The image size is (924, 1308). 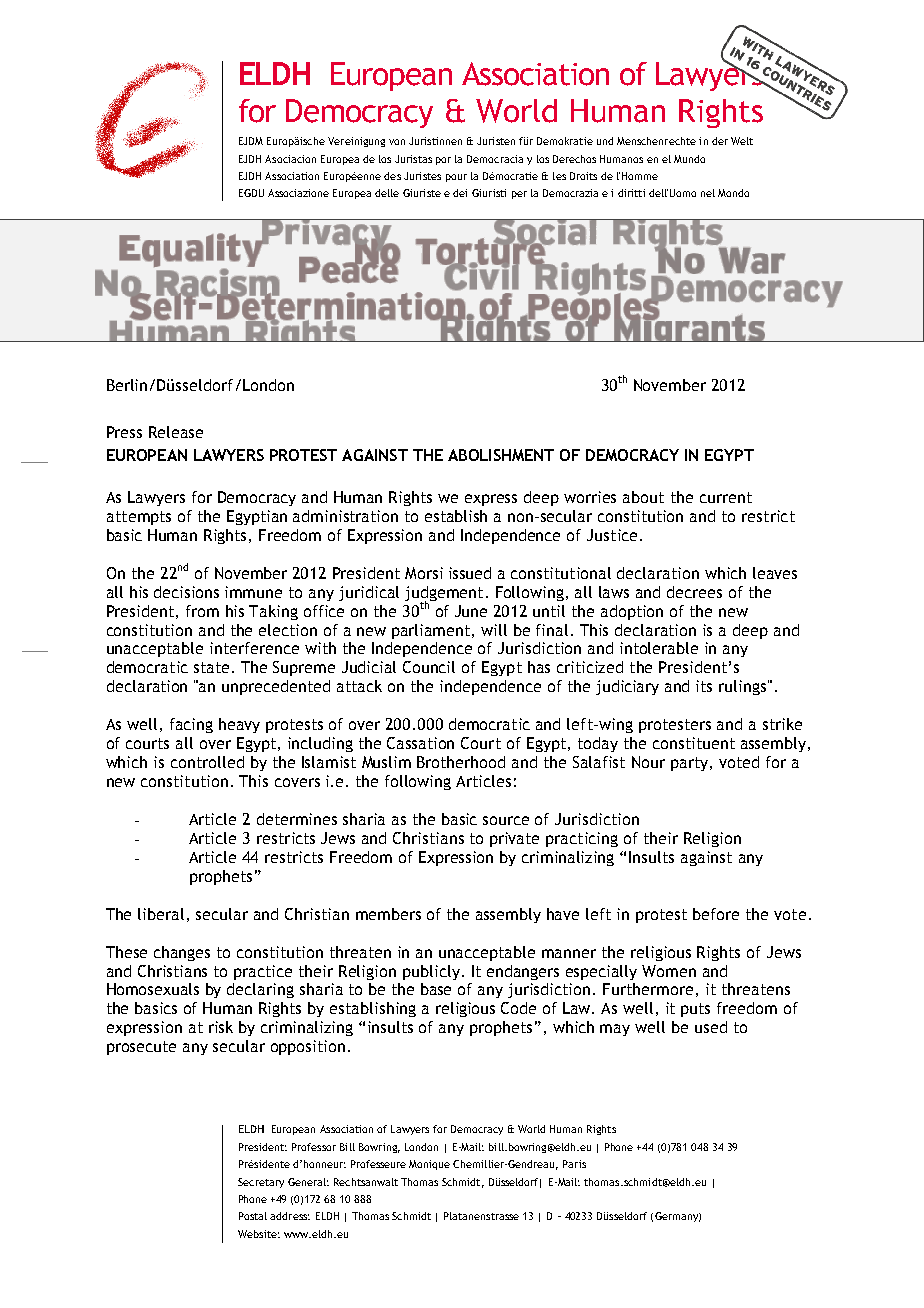 I want to click on Council, so click(x=429, y=667).
